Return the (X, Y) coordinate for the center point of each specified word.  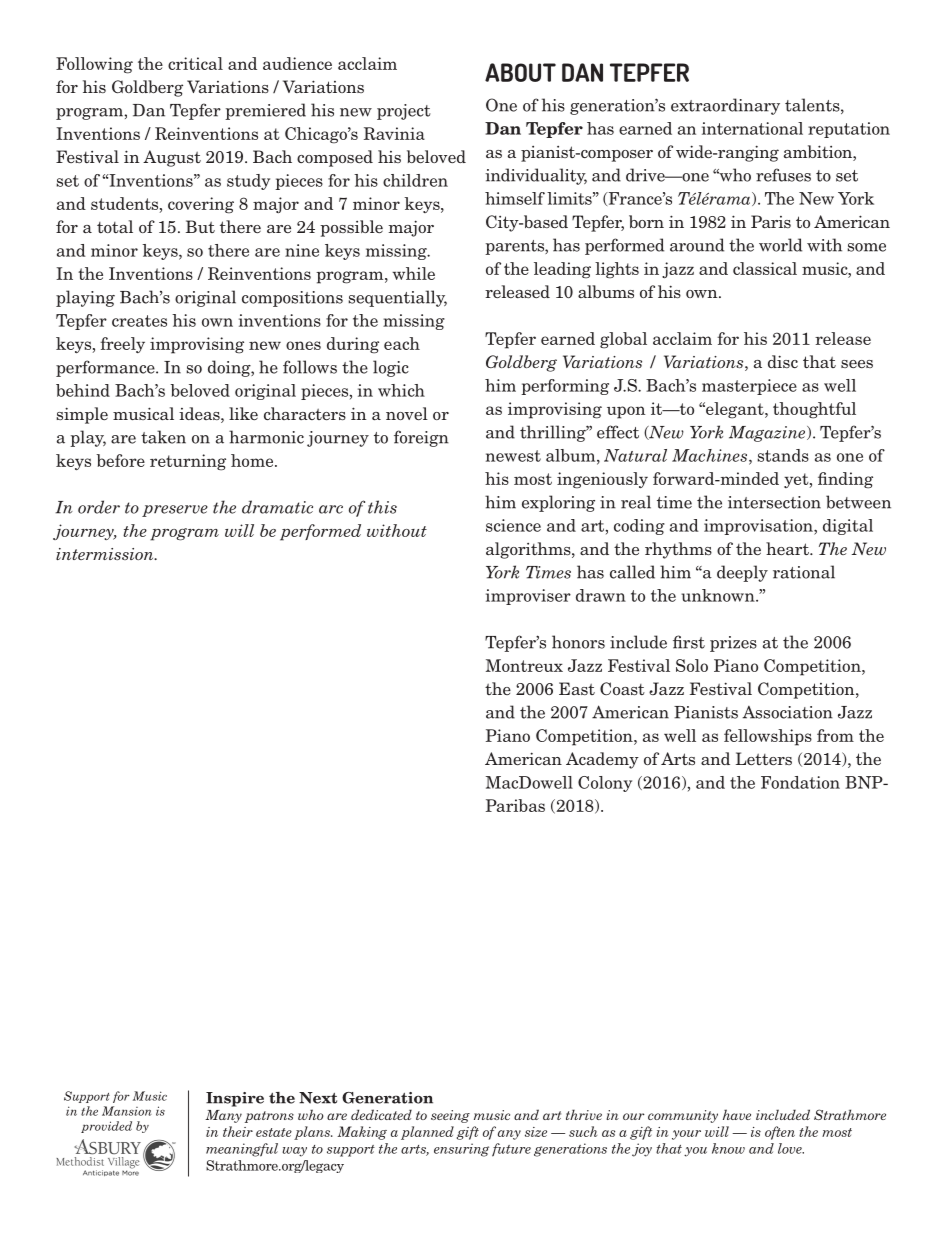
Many (223, 1116)
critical (195, 63)
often (780, 1133)
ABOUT (520, 72)
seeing (450, 1116)
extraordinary (725, 106)
